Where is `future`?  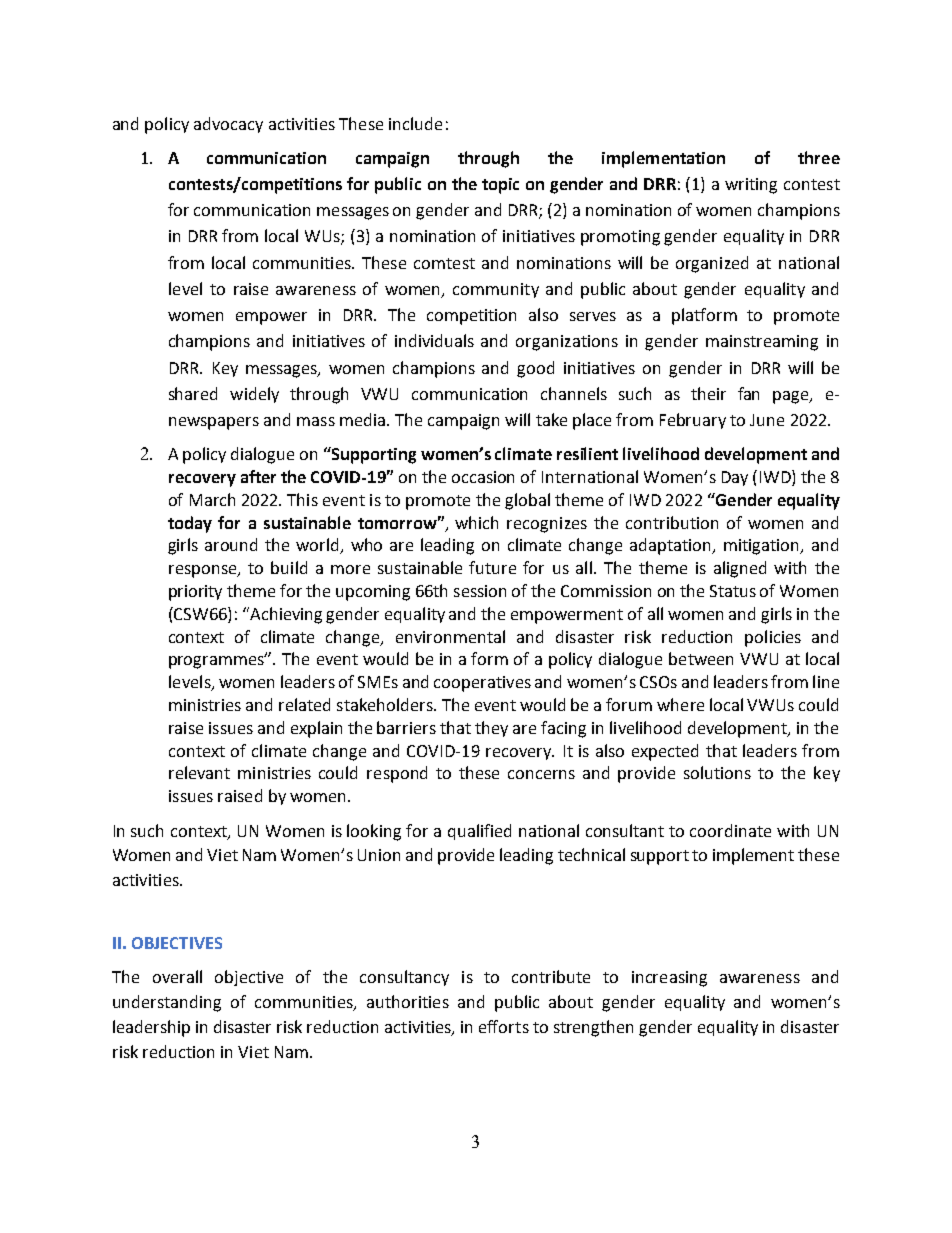 future is located at coordinates (492, 567).
